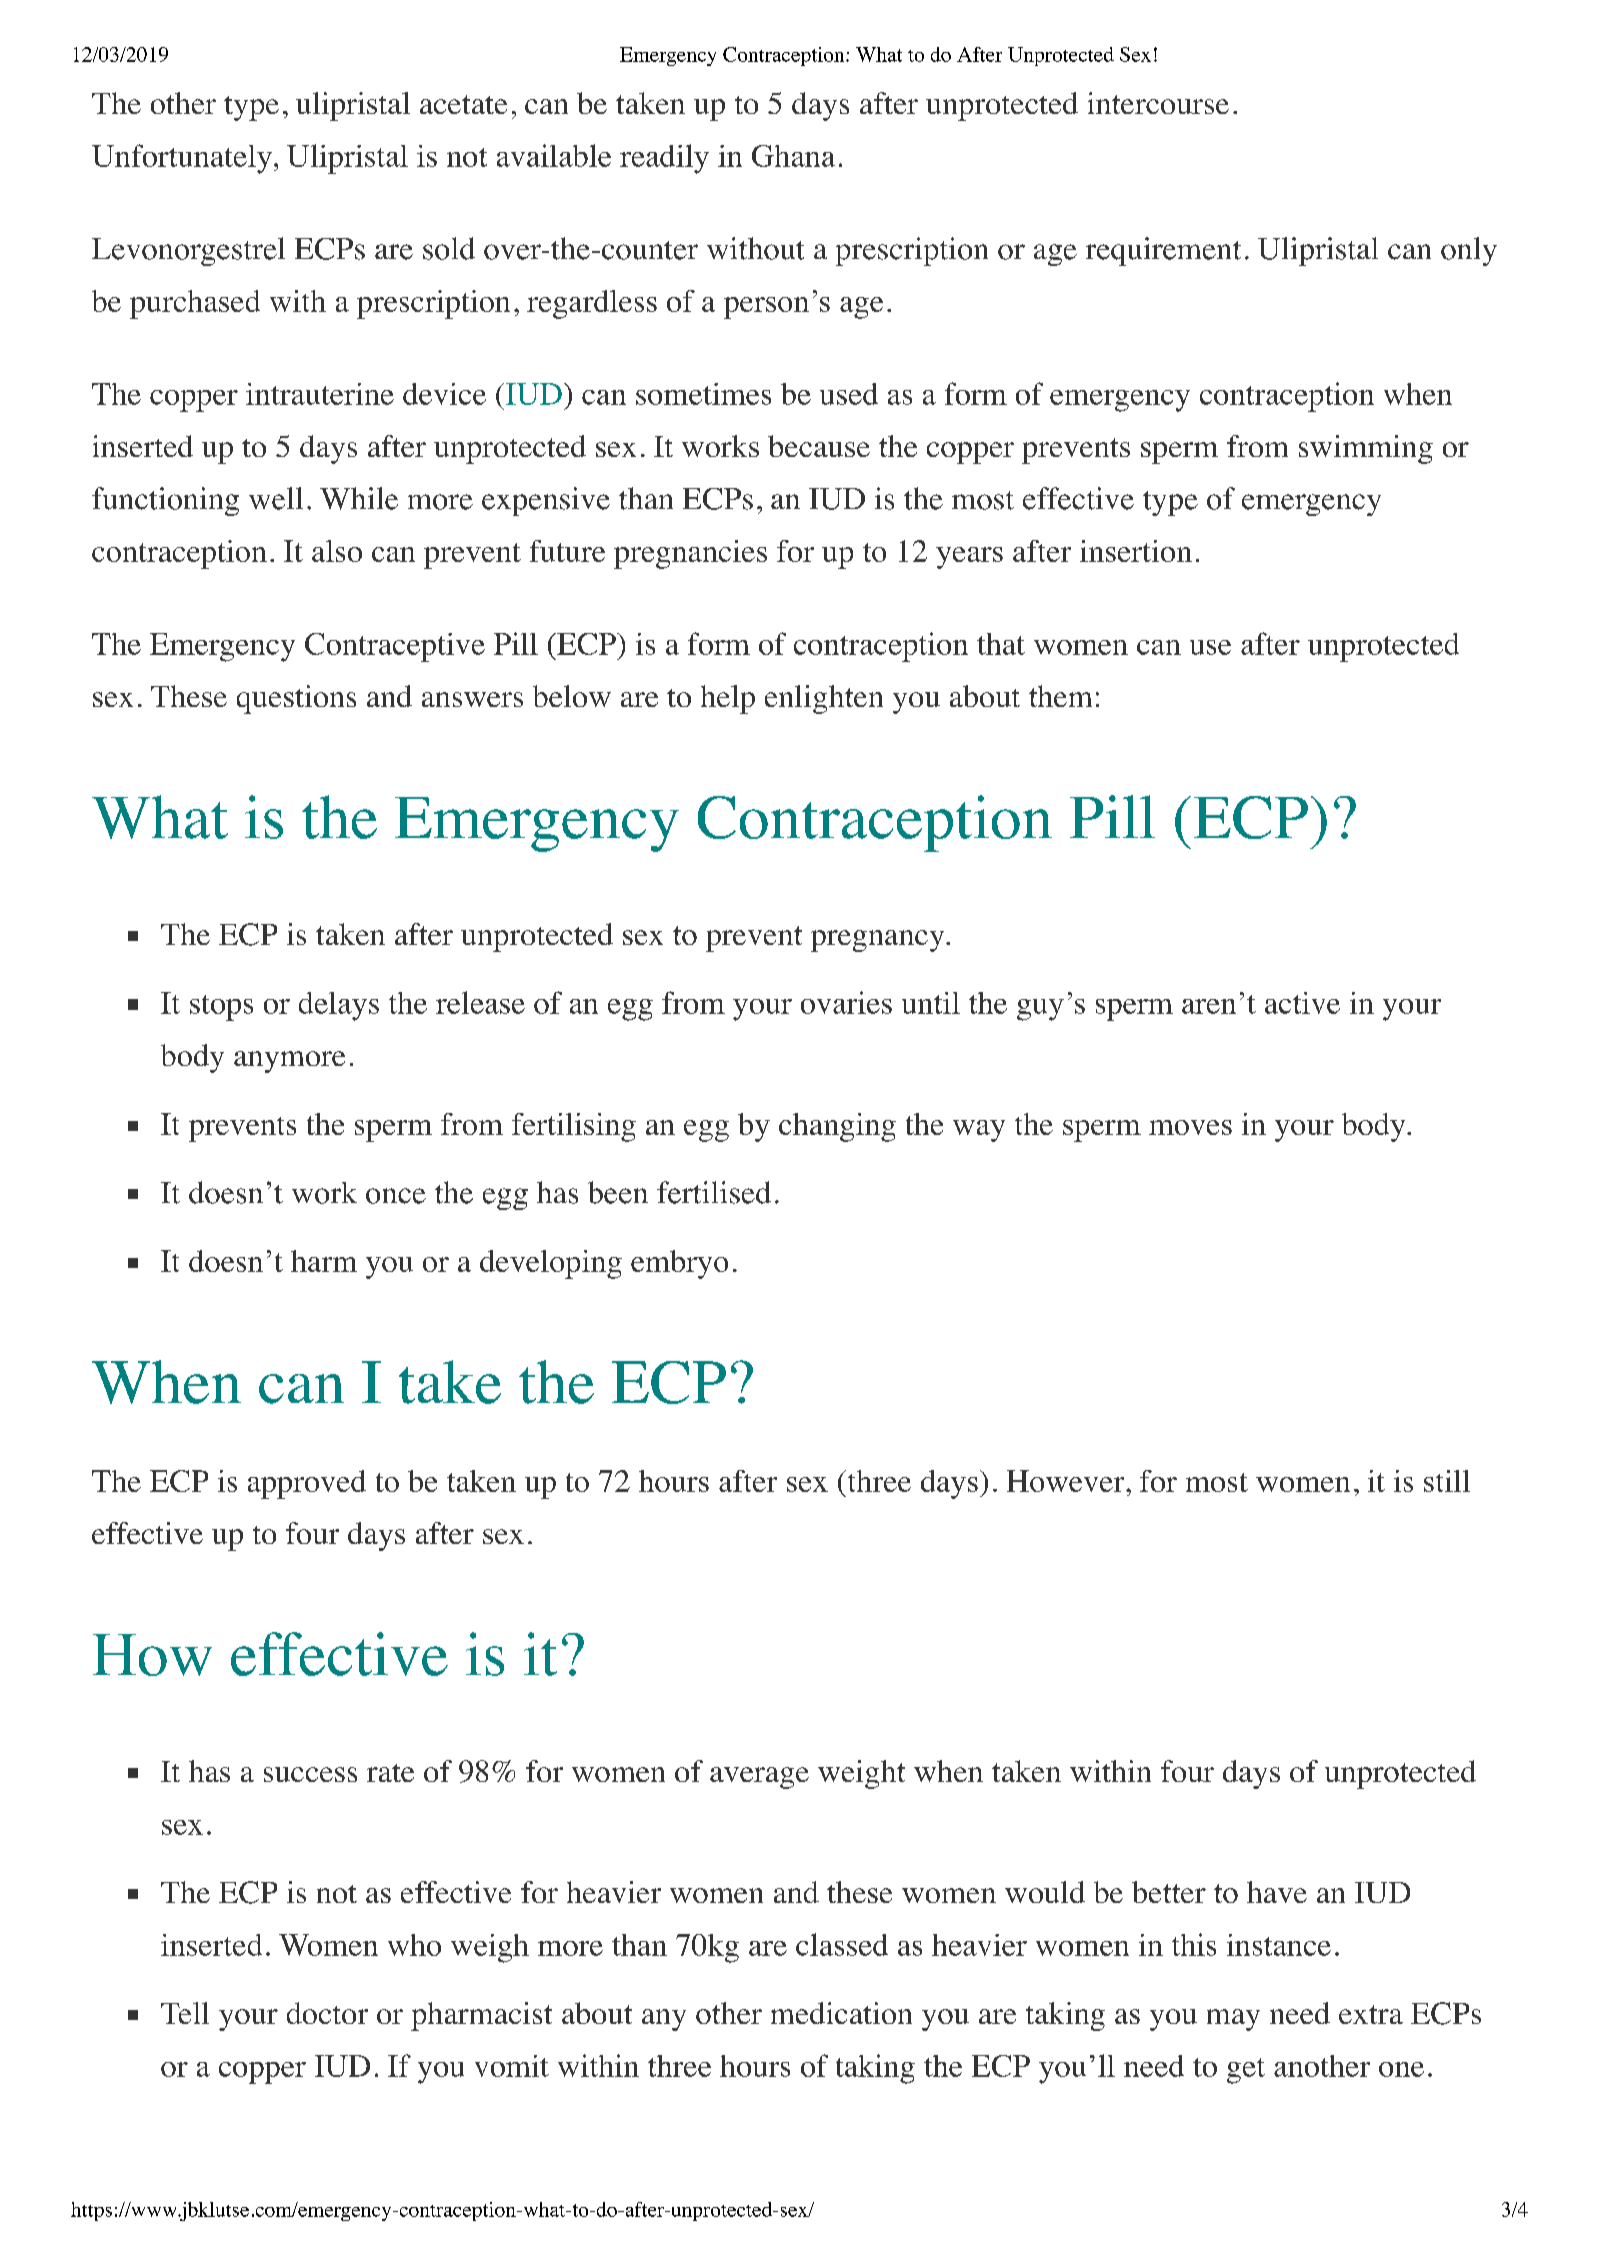  Describe the element at coordinates (841, 2013) in the document. I see `medication` at that location.
